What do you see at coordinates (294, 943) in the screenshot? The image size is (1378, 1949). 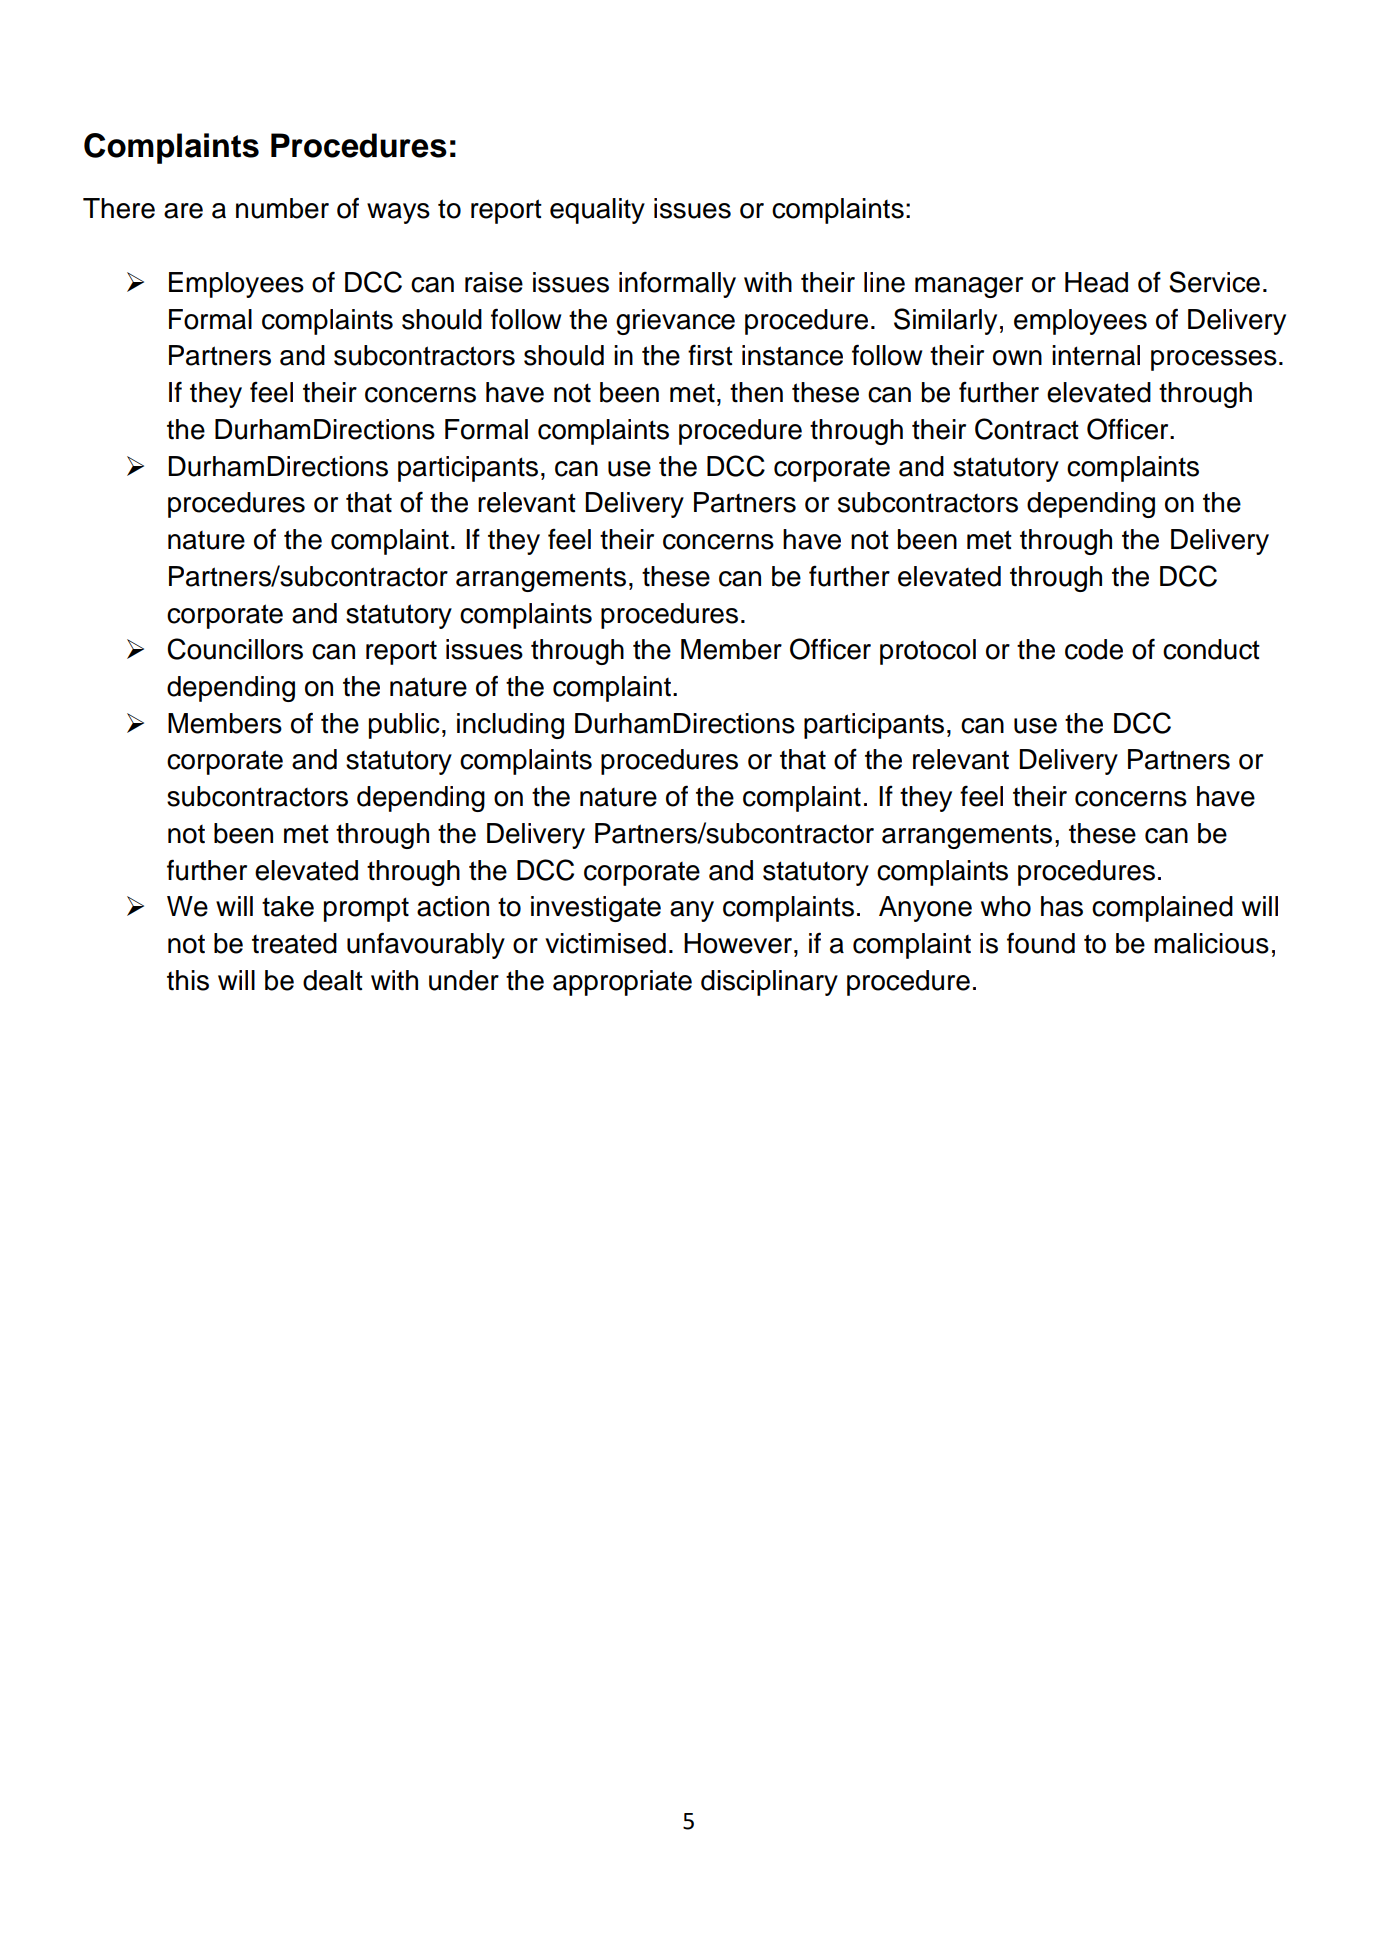 I see `treated` at bounding box center [294, 943].
